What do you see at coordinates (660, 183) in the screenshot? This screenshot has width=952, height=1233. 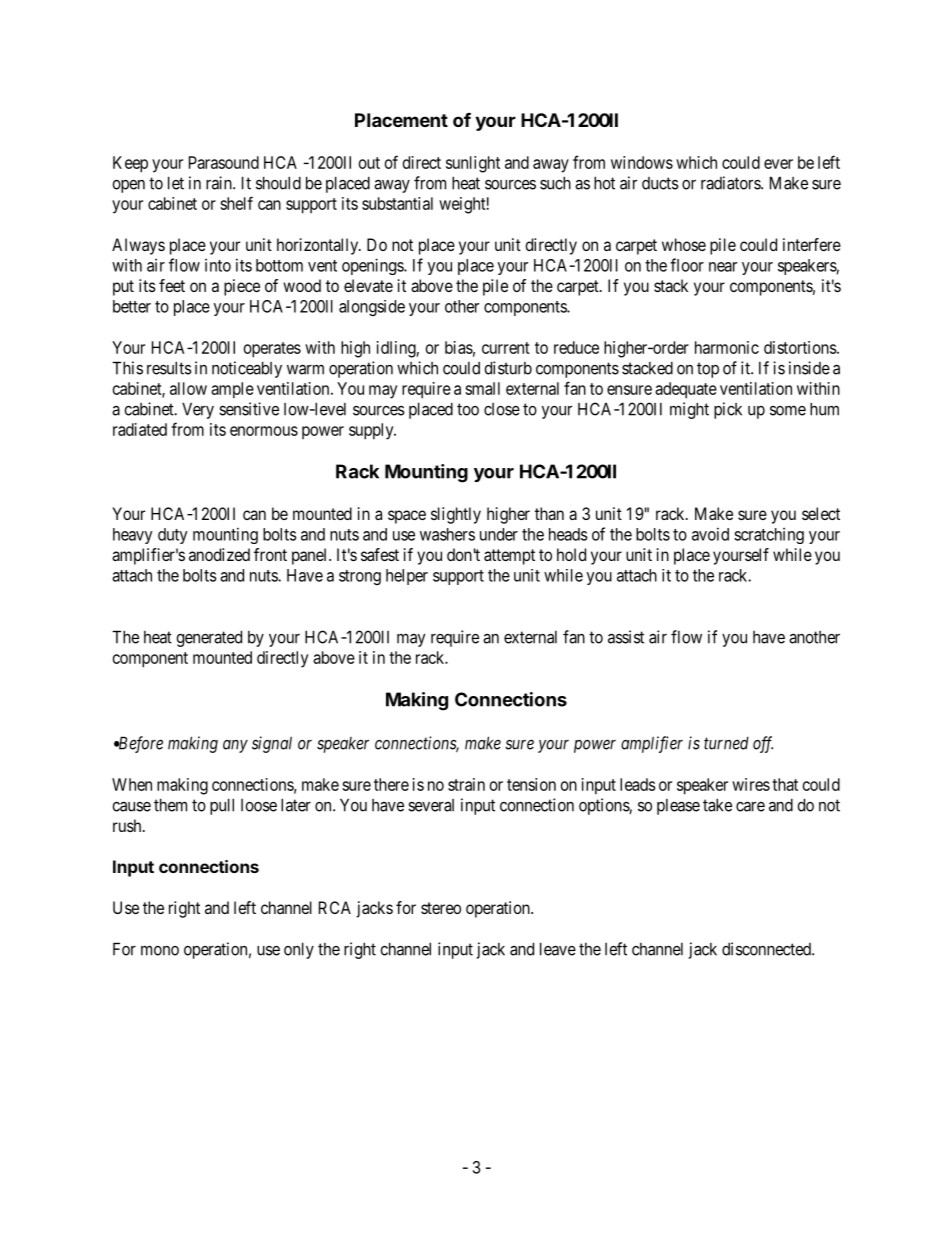 I see `ducts` at bounding box center [660, 183].
